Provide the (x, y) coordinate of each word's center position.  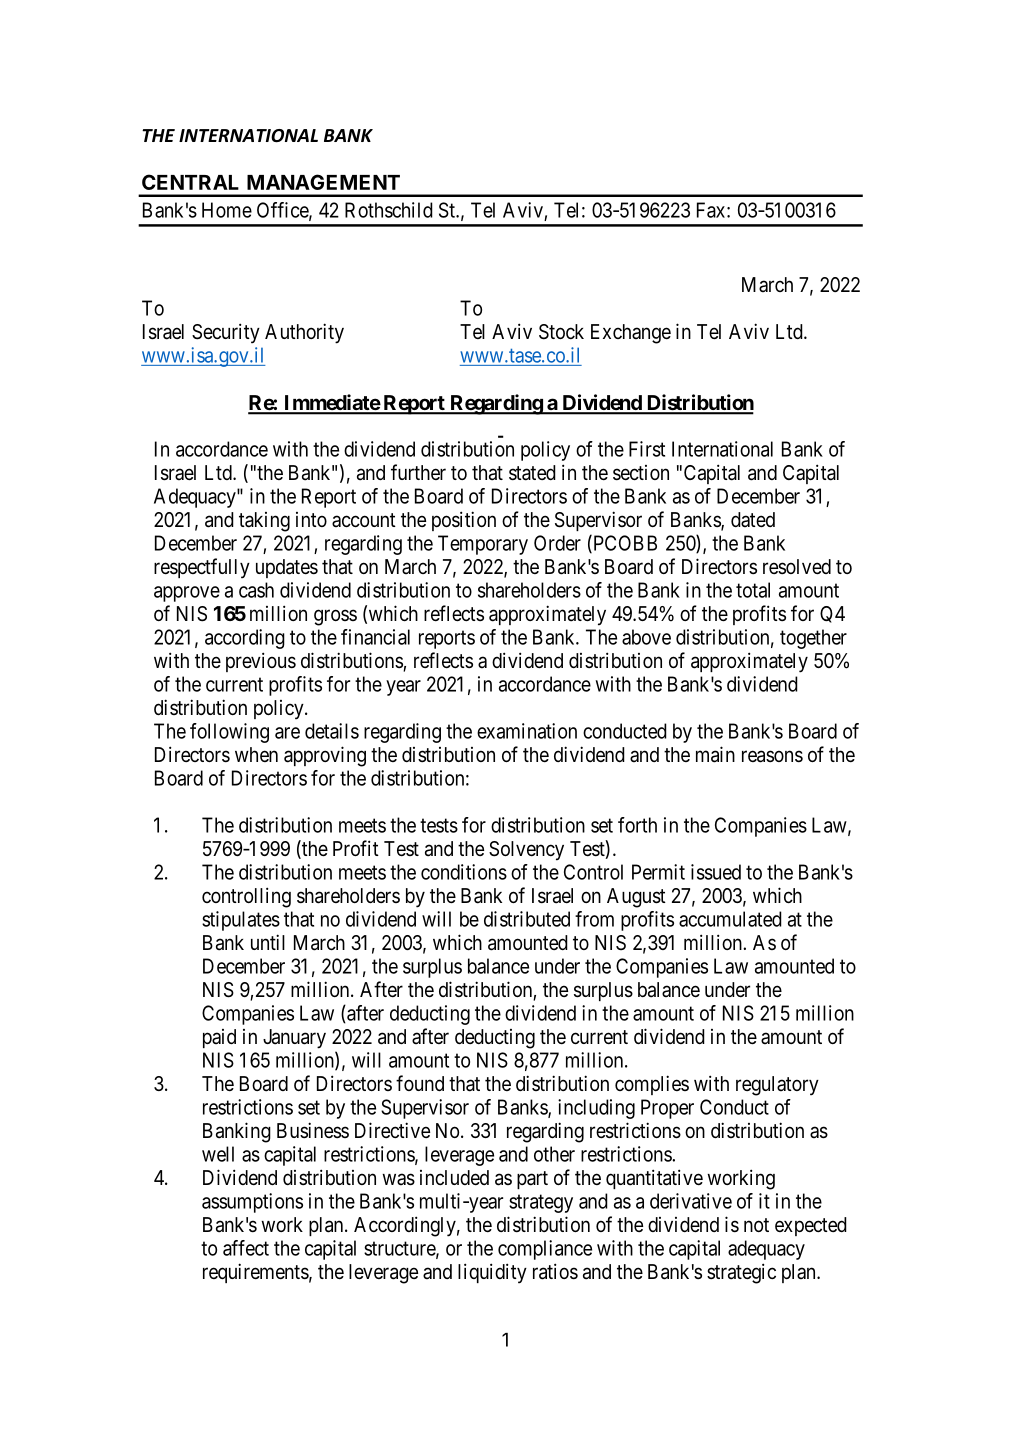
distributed (527, 919)
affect (246, 1248)
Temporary (483, 545)
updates (287, 568)
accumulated (730, 919)
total (753, 590)
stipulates (241, 921)
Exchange (631, 334)
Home (227, 210)
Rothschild (389, 210)
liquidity (492, 1273)
